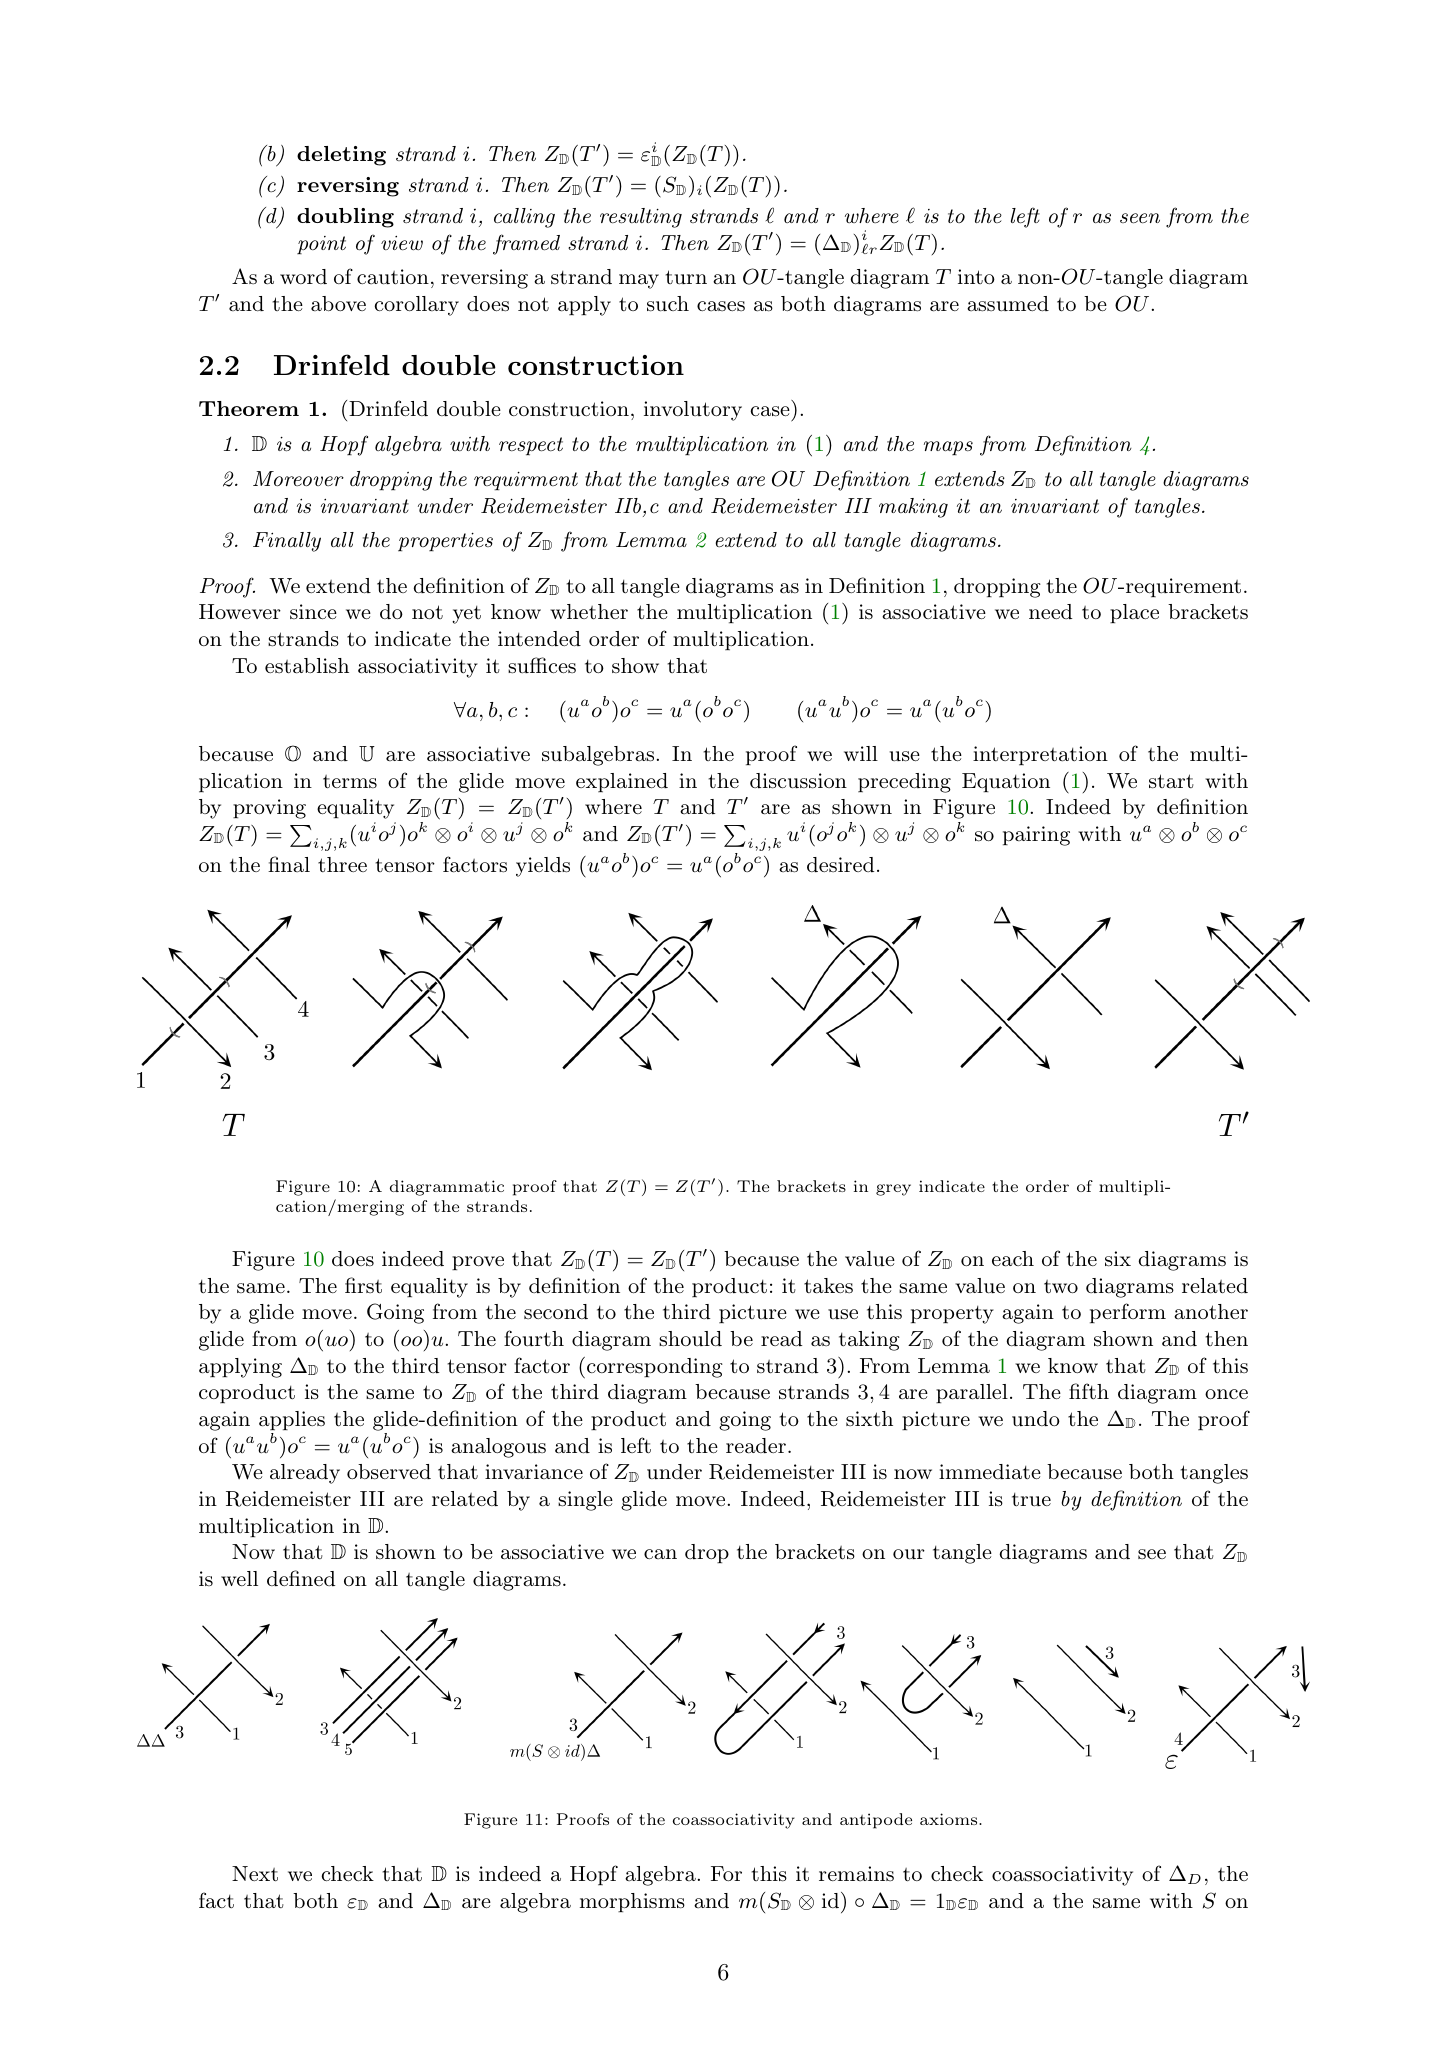 The height and width of the document is (2046, 1447). Describe the element at coordinates (345, 218) in the document. I see `doubling` at that location.
